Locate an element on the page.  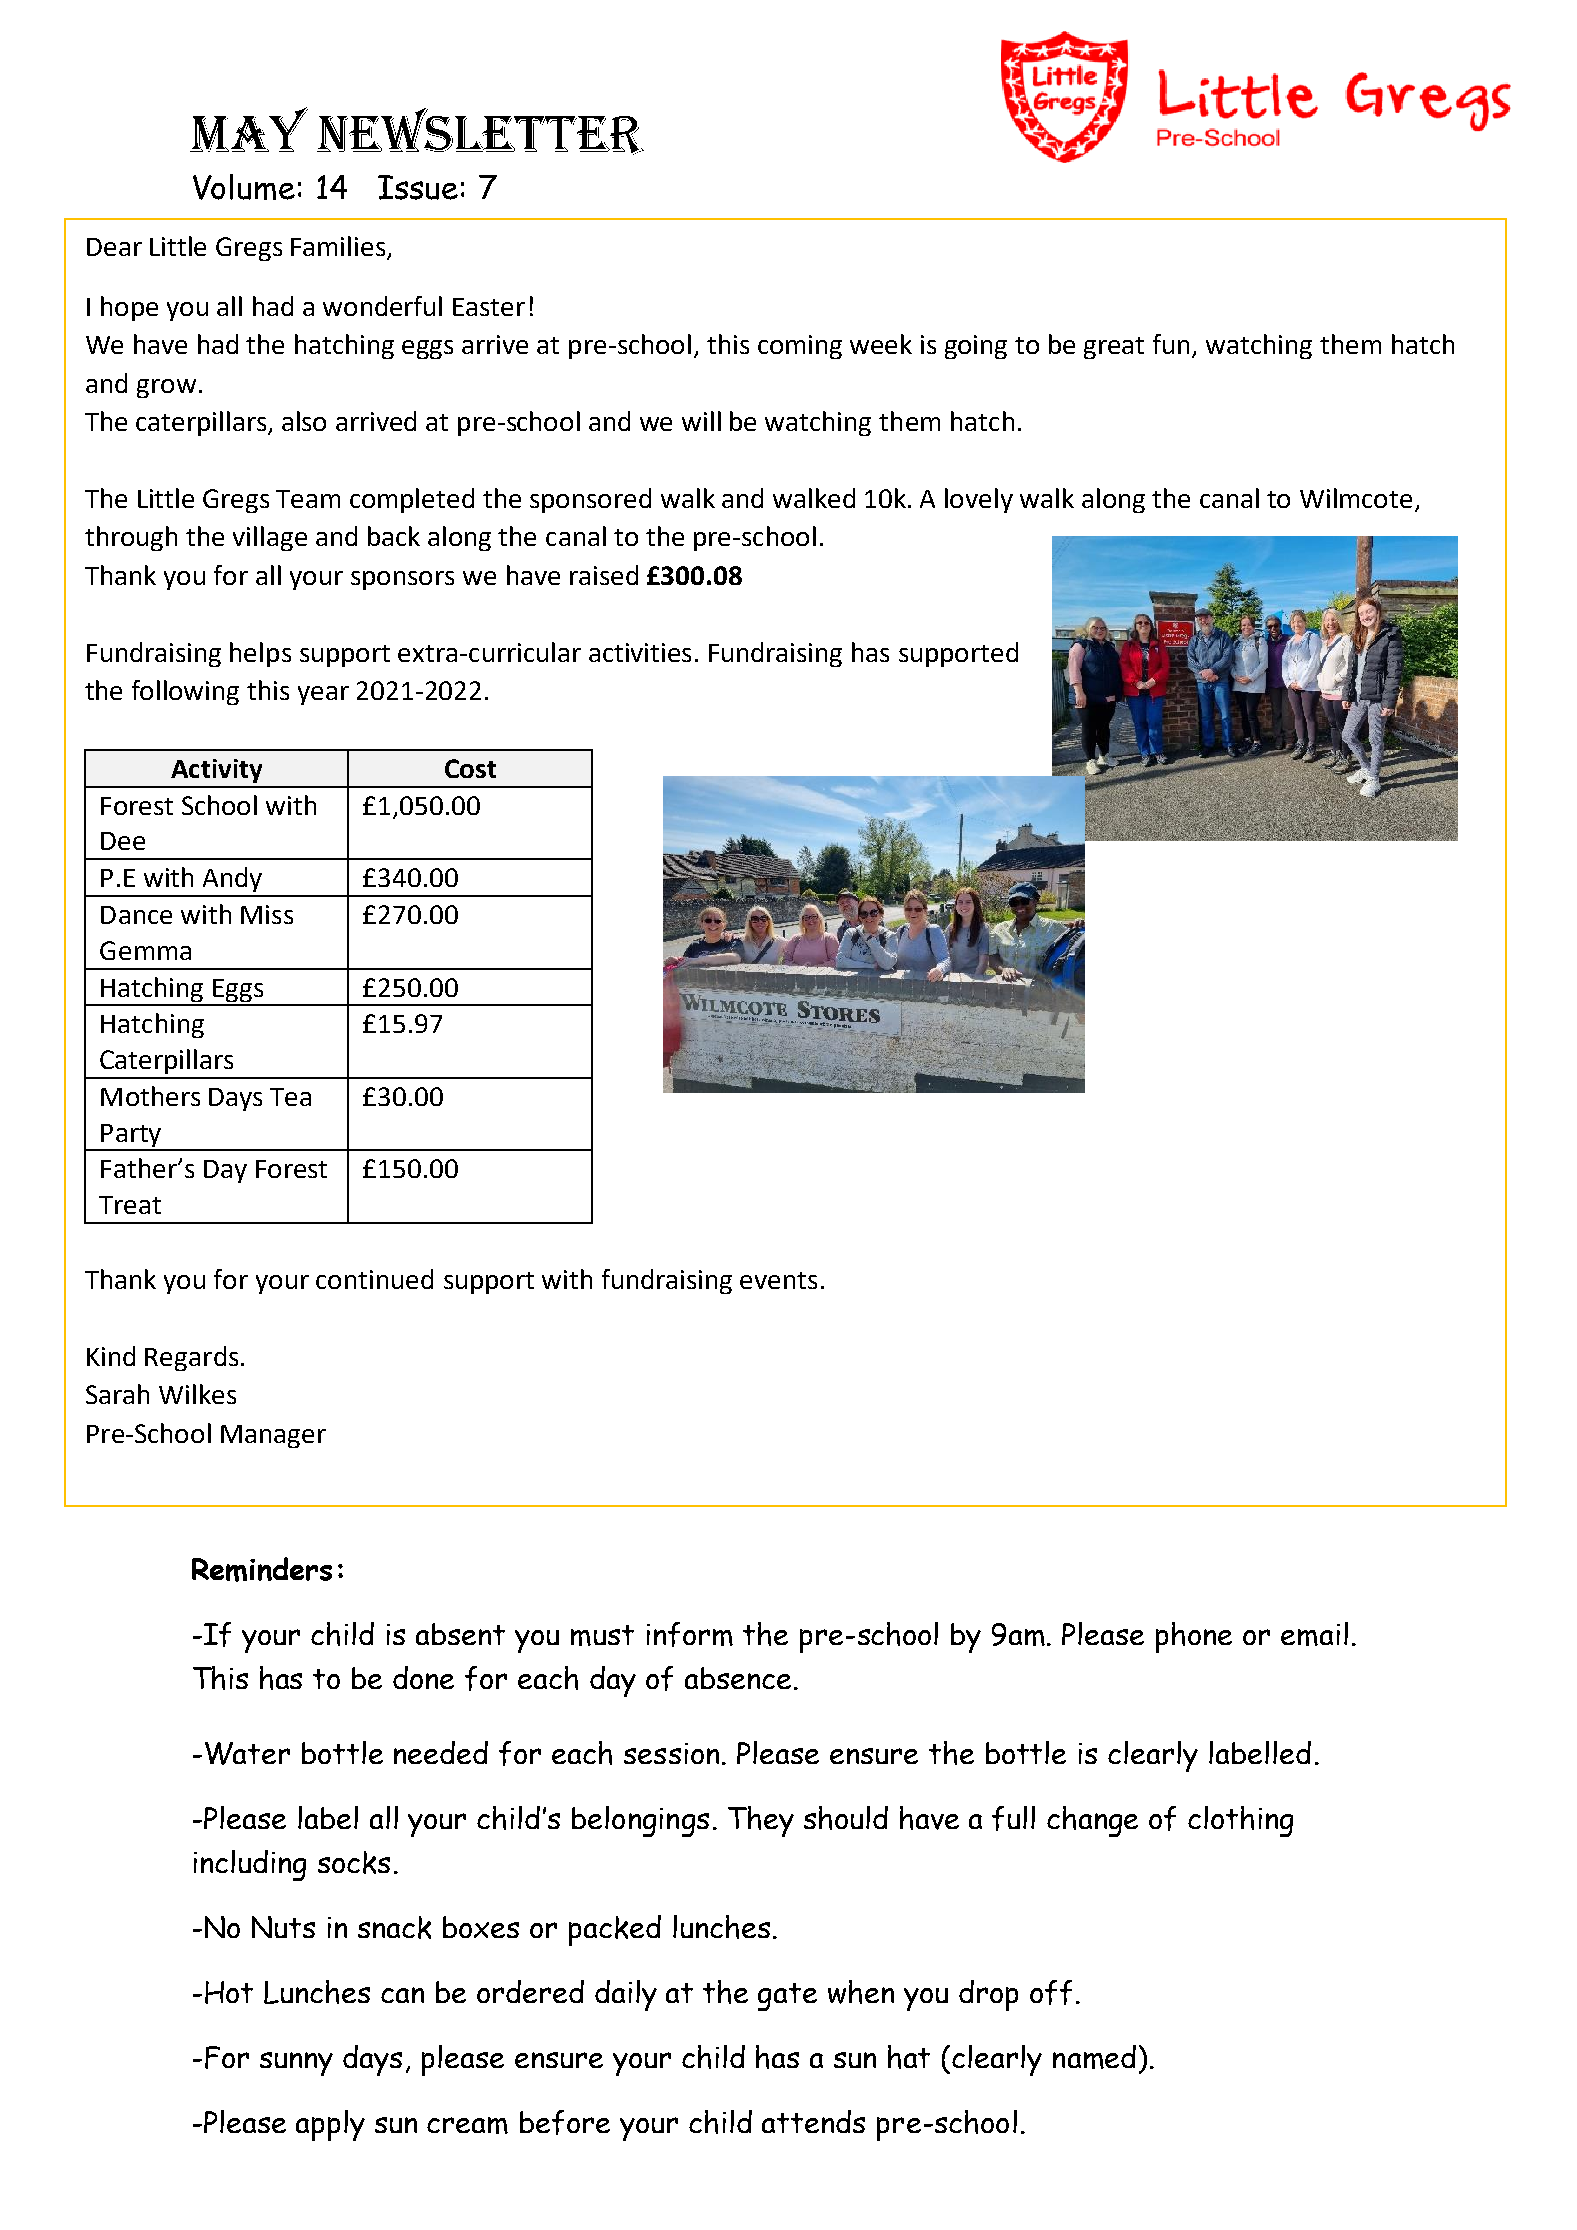
sunny is located at coordinates (296, 2064).
